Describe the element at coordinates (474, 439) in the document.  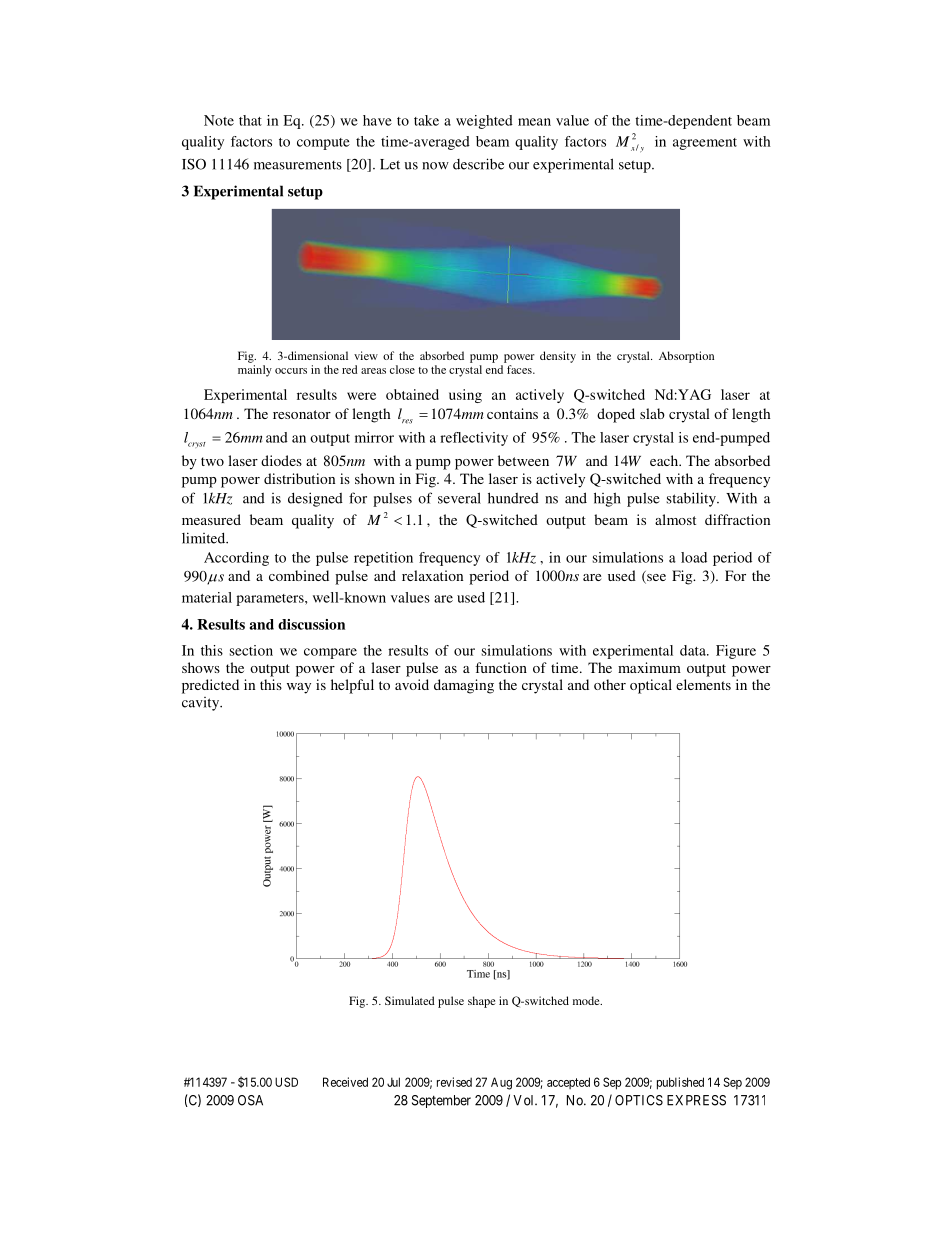
I see `reflectivity` at that location.
